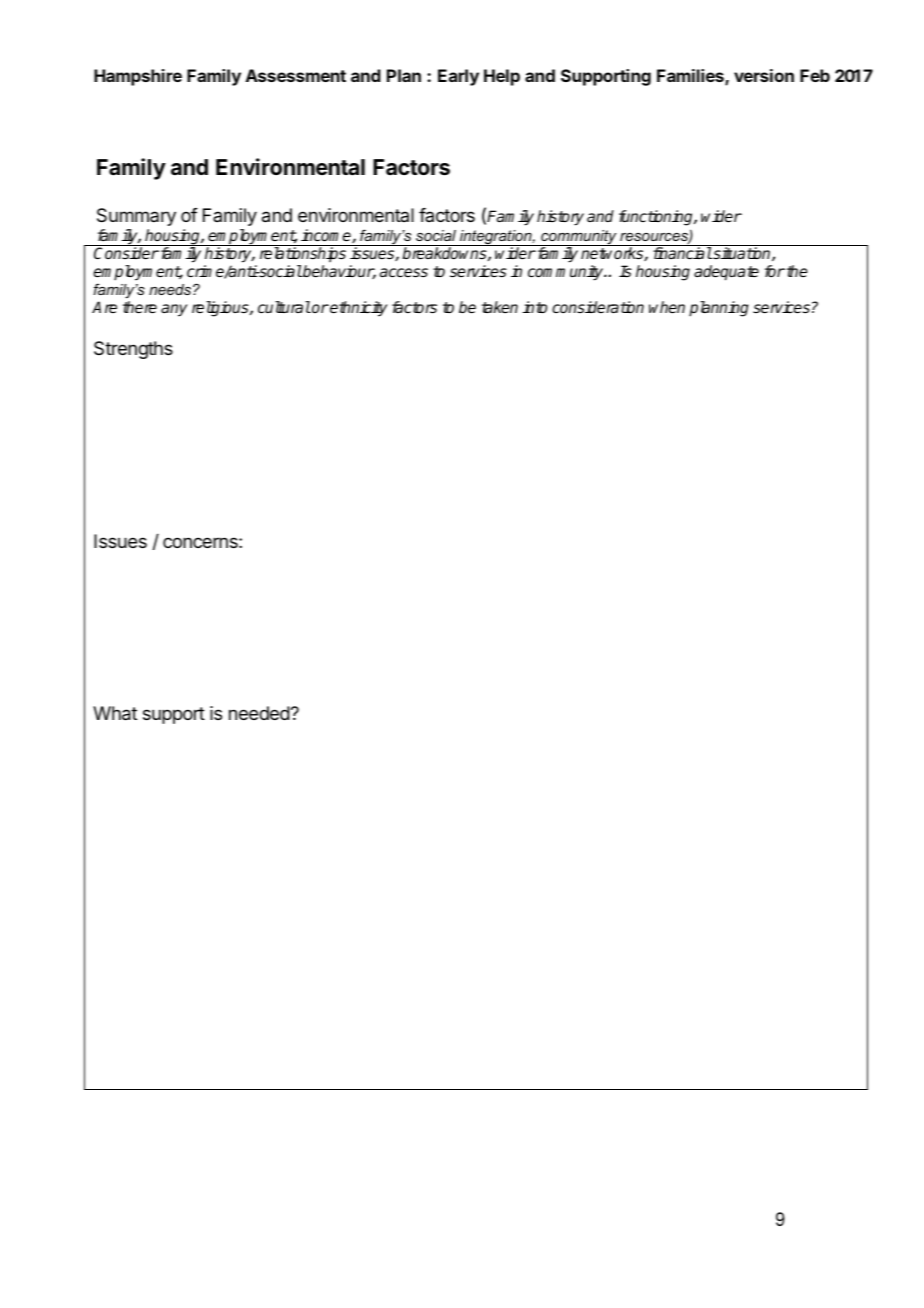 Image resolution: width=924 pixels, height=1308 pixels. Describe the element at coordinates (535, 307) in the page. I see `into` at that location.
